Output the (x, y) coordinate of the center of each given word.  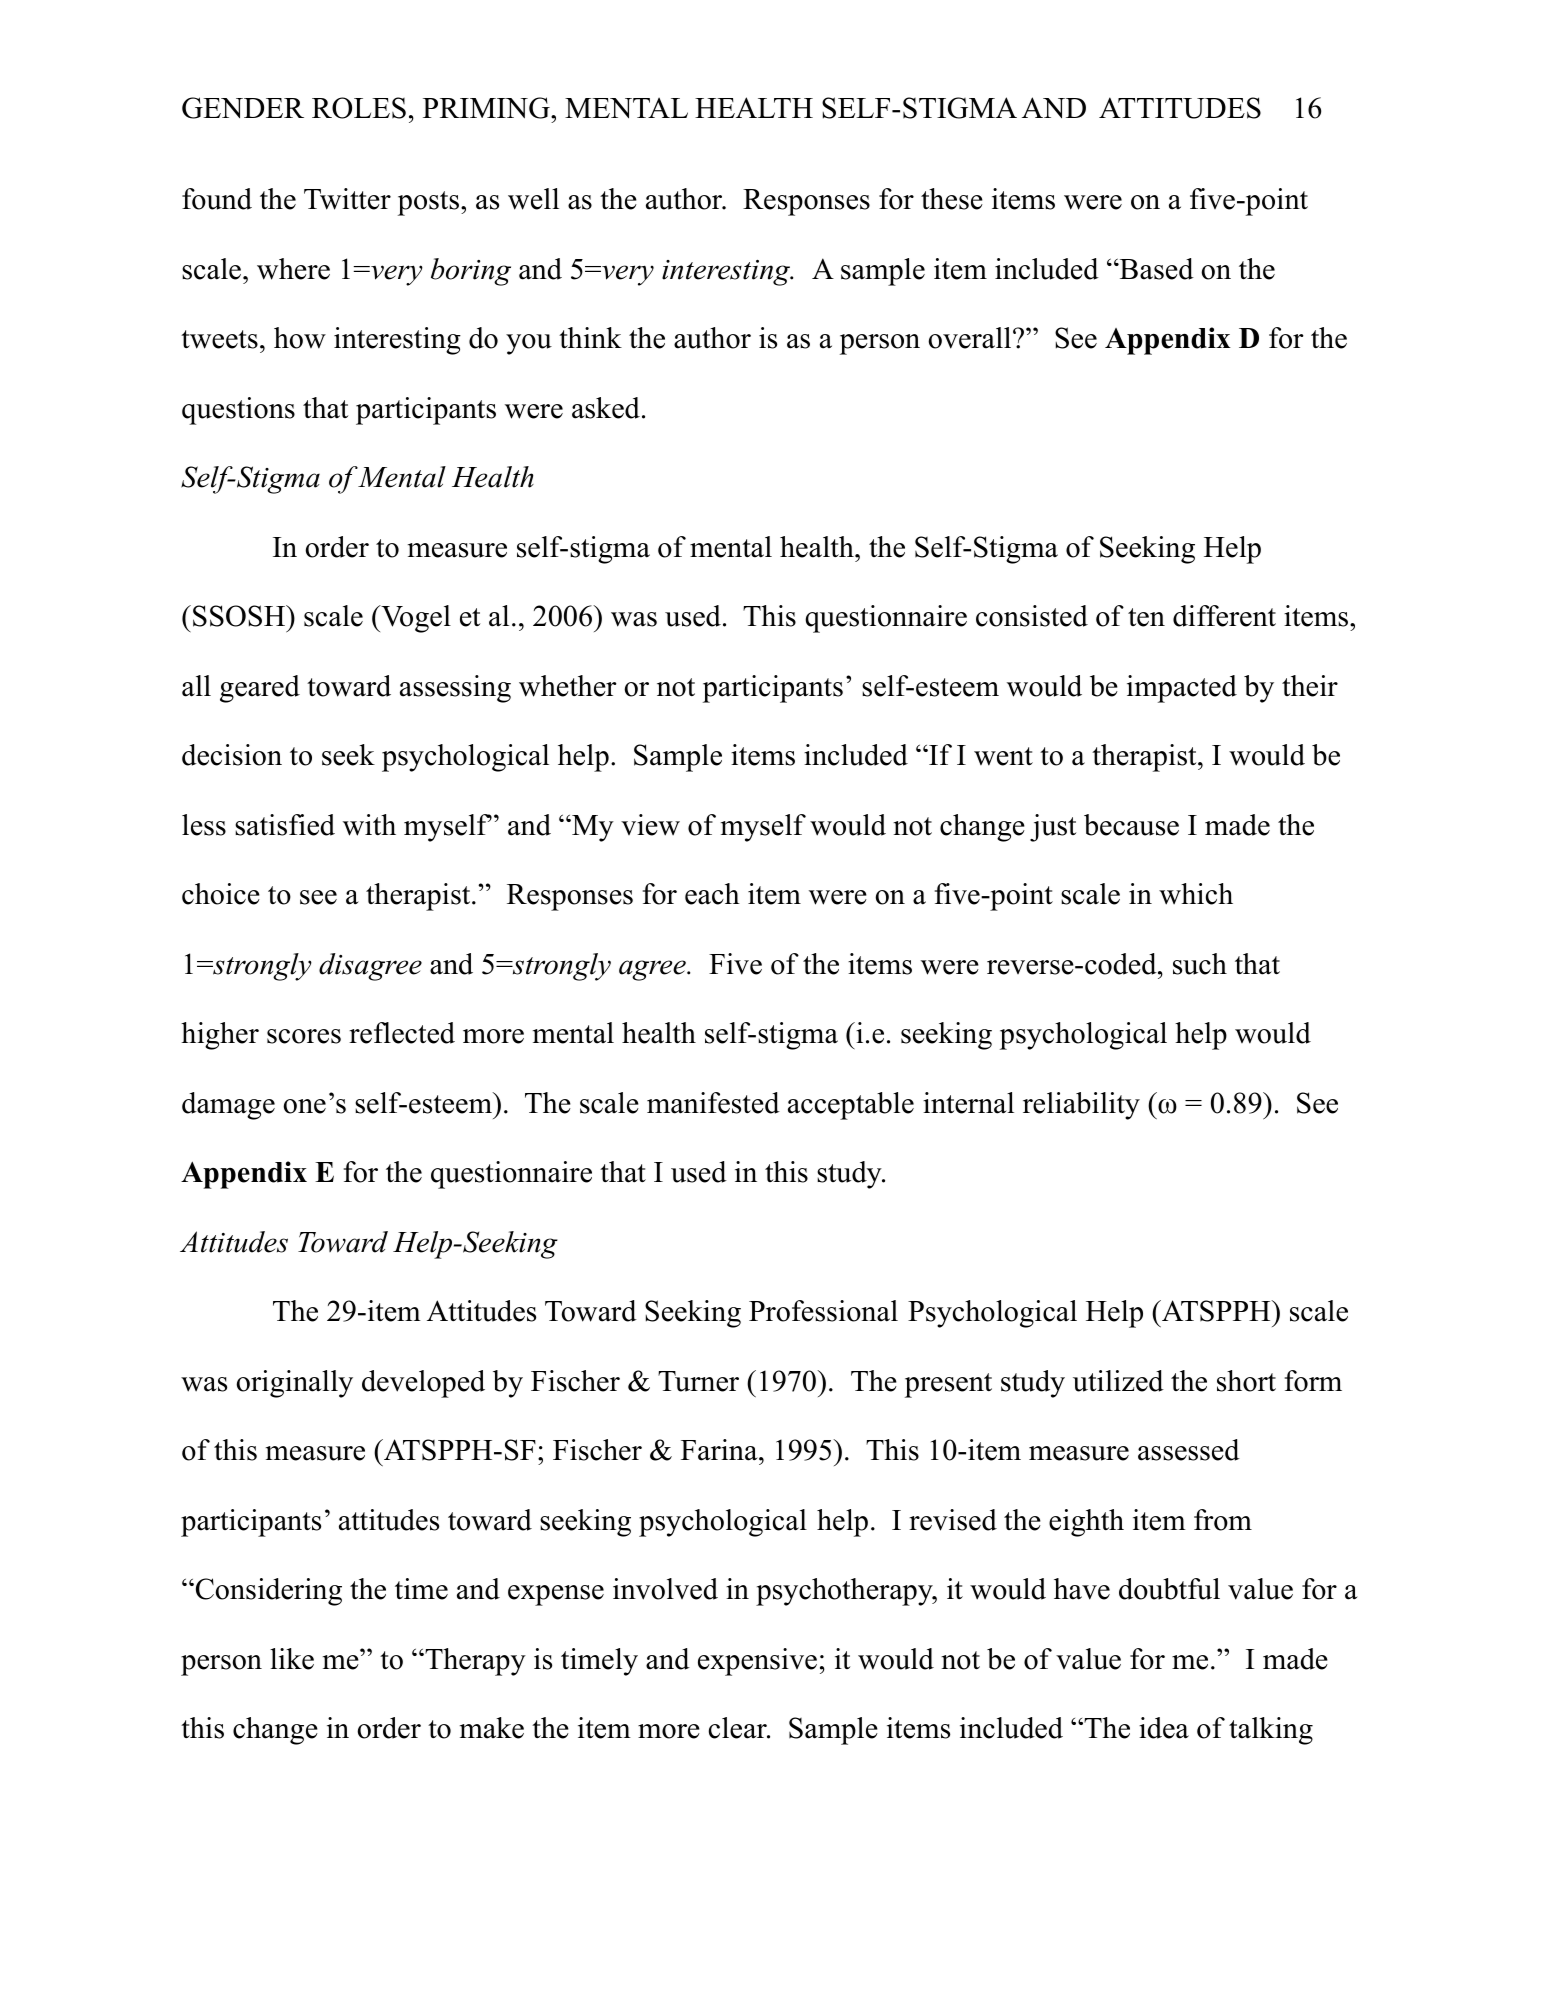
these (952, 199)
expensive (757, 1662)
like (292, 1659)
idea (1164, 1728)
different (1224, 616)
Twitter (347, 199)
